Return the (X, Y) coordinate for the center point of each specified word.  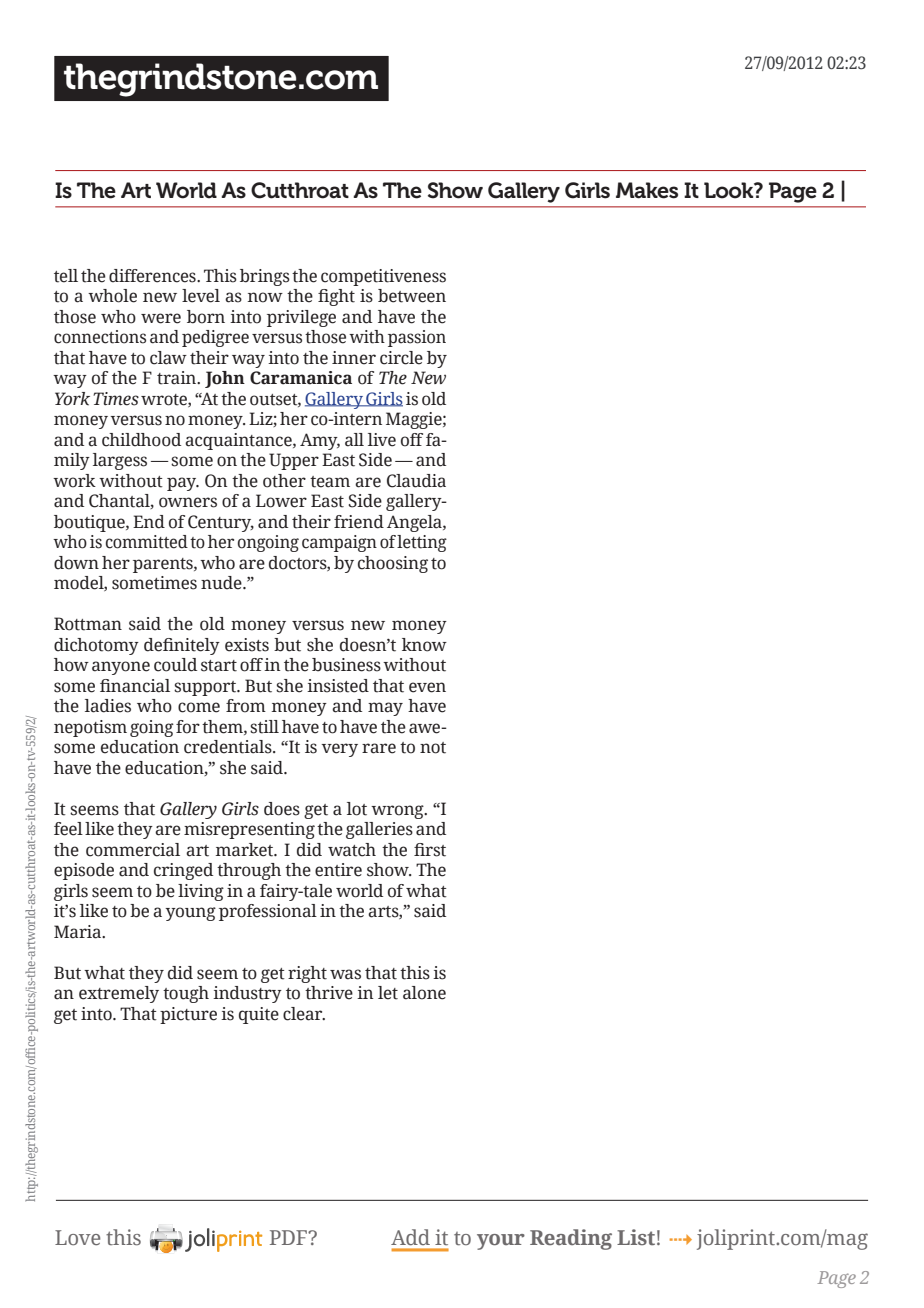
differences (153, 276)
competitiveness (383, 277)
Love (77, 1237)
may (385, 709)
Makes (647, 190)
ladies (108, 706)
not (433, 748)
